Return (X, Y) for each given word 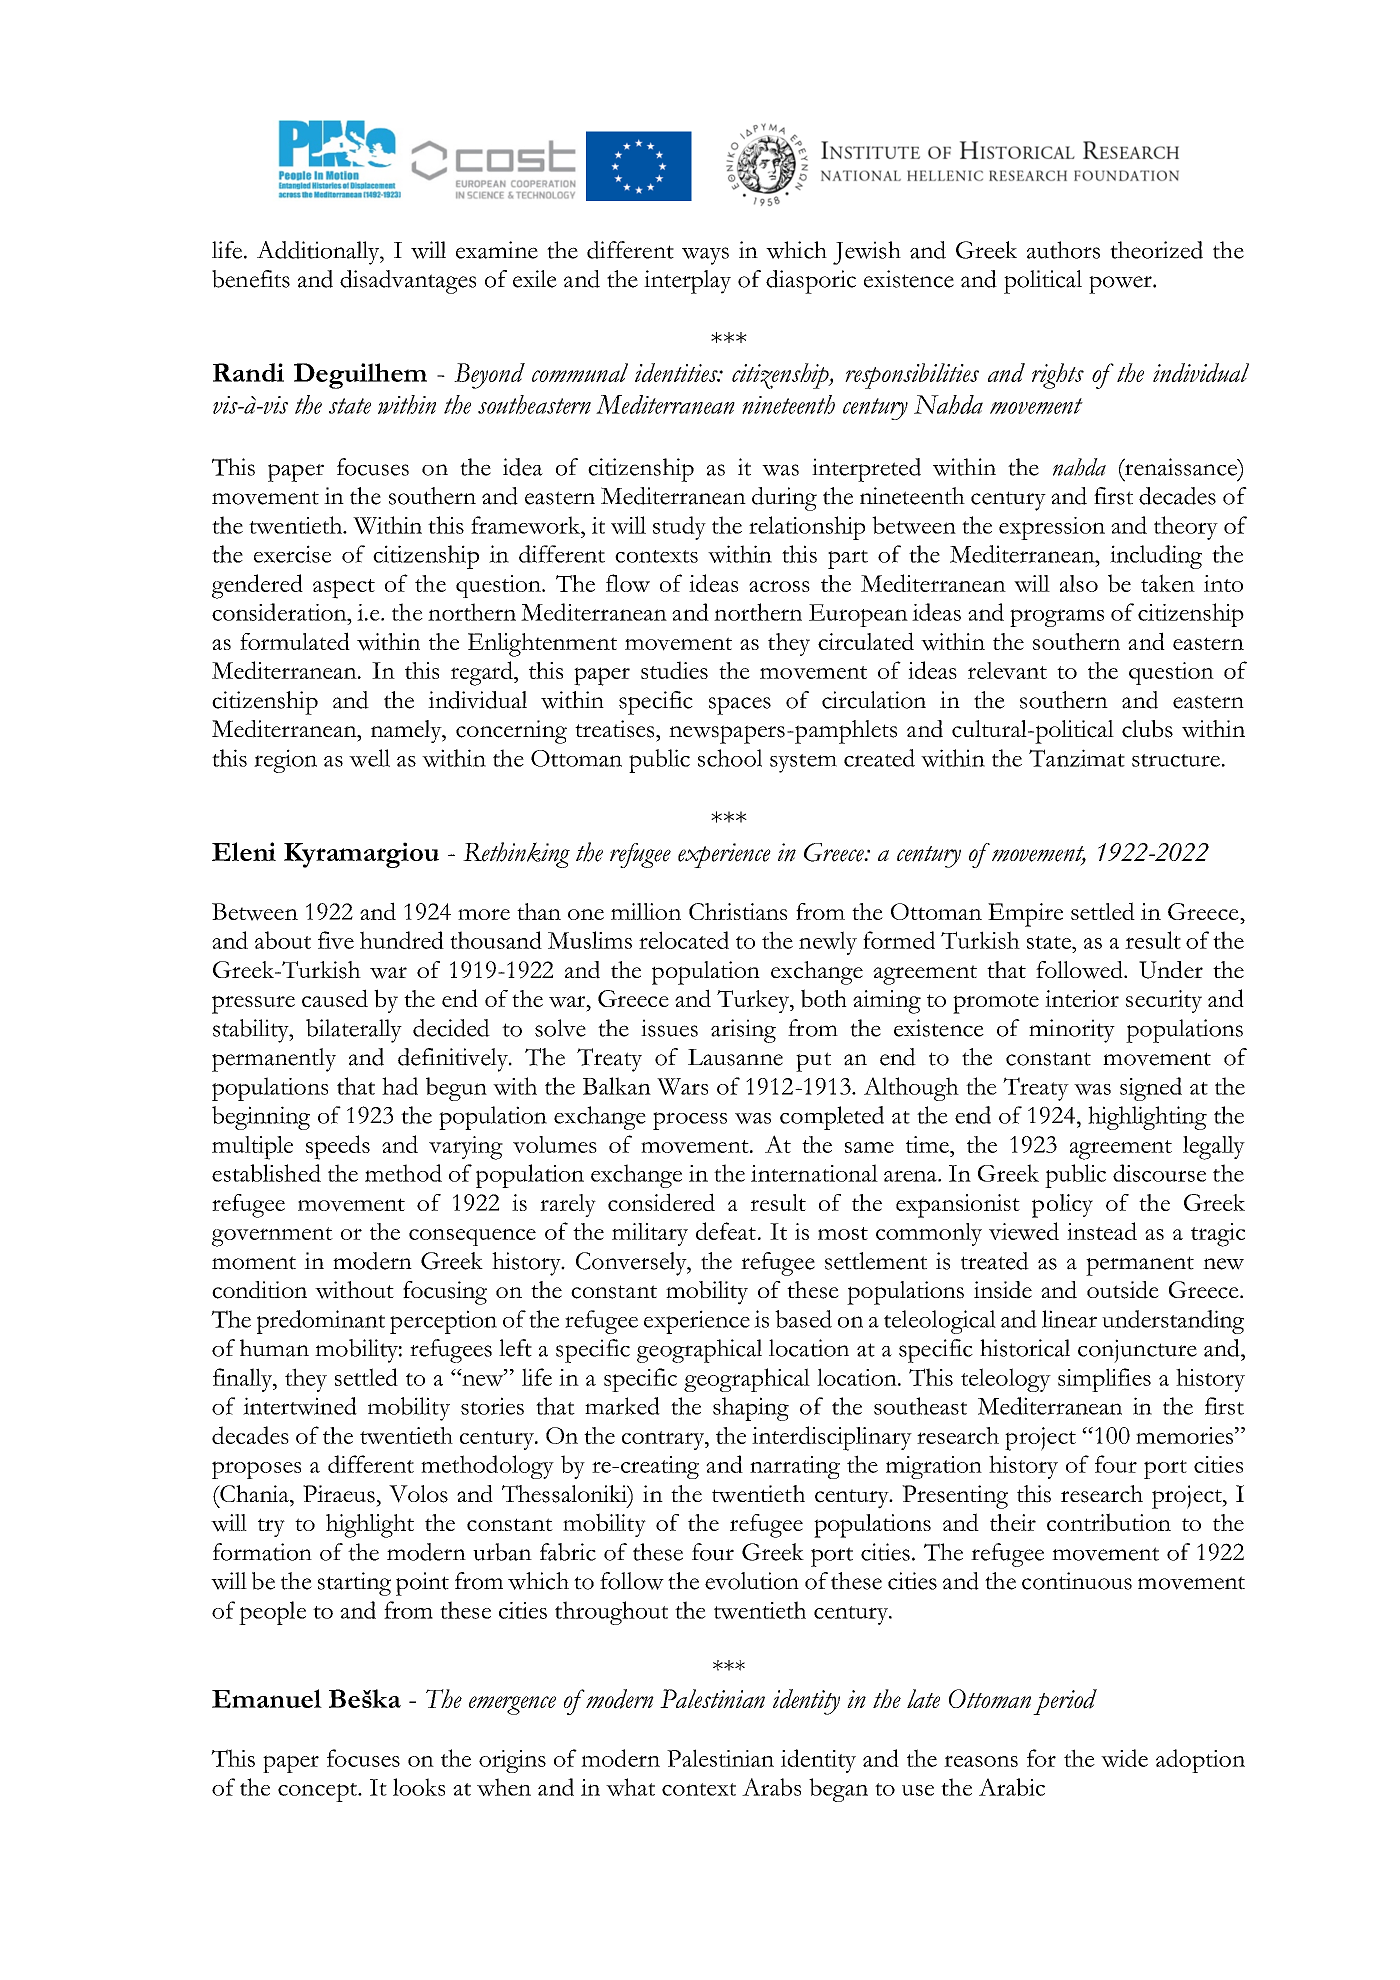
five (336, 940)
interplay (687, 282)
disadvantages (408, 282)
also (1079, 583)
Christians (738, 911)
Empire (1025, 915)
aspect (344, 589)
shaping (751, 1409)
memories (1184, 1435)
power (1121, 285)
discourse (1159, 1173)
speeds (338, 1147)
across (779, 586)
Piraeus (339, 1494)
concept (318, 1792)
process (690, 1121)
